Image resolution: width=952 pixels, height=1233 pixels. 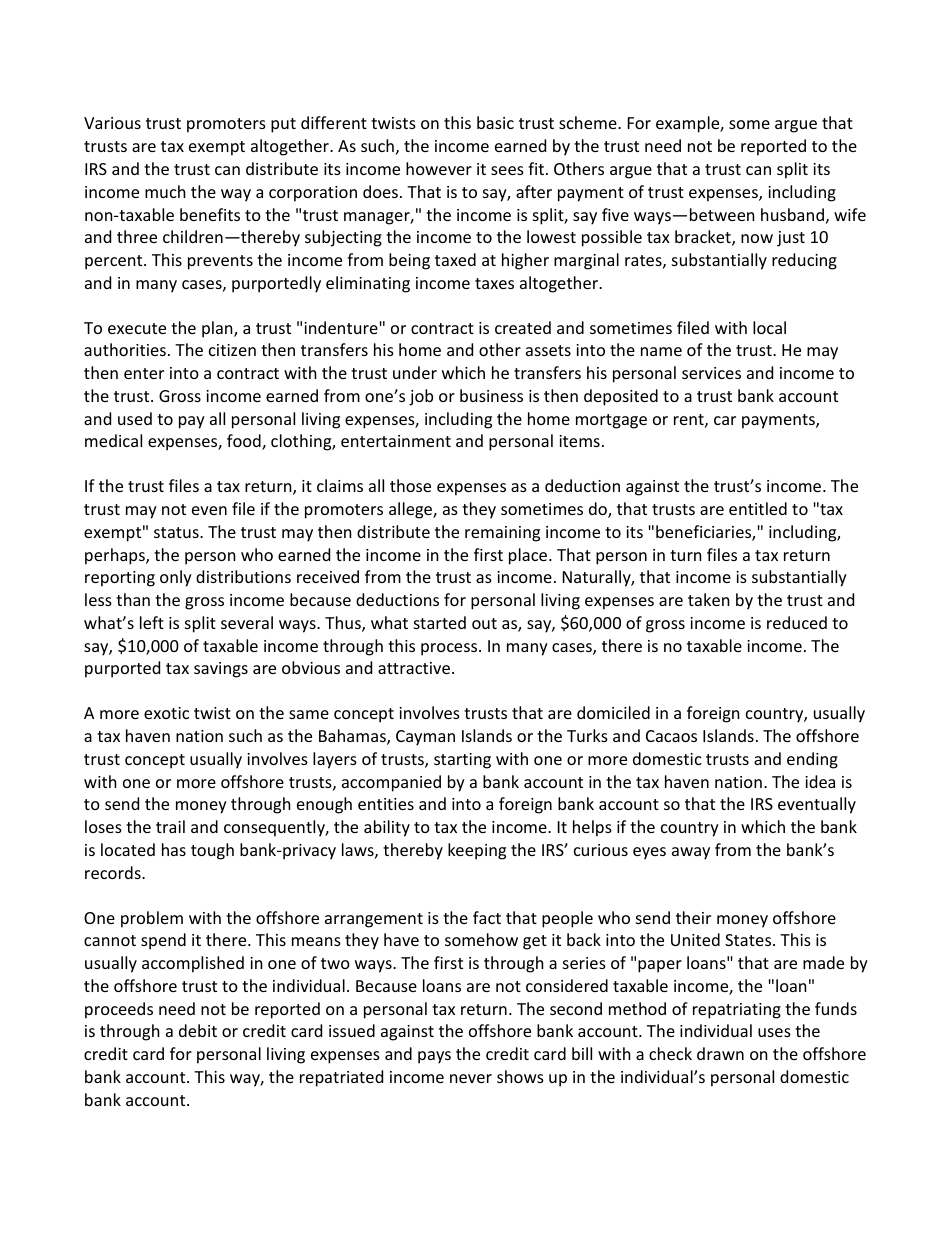 I want to click on only, so click(x=176, y=578).
